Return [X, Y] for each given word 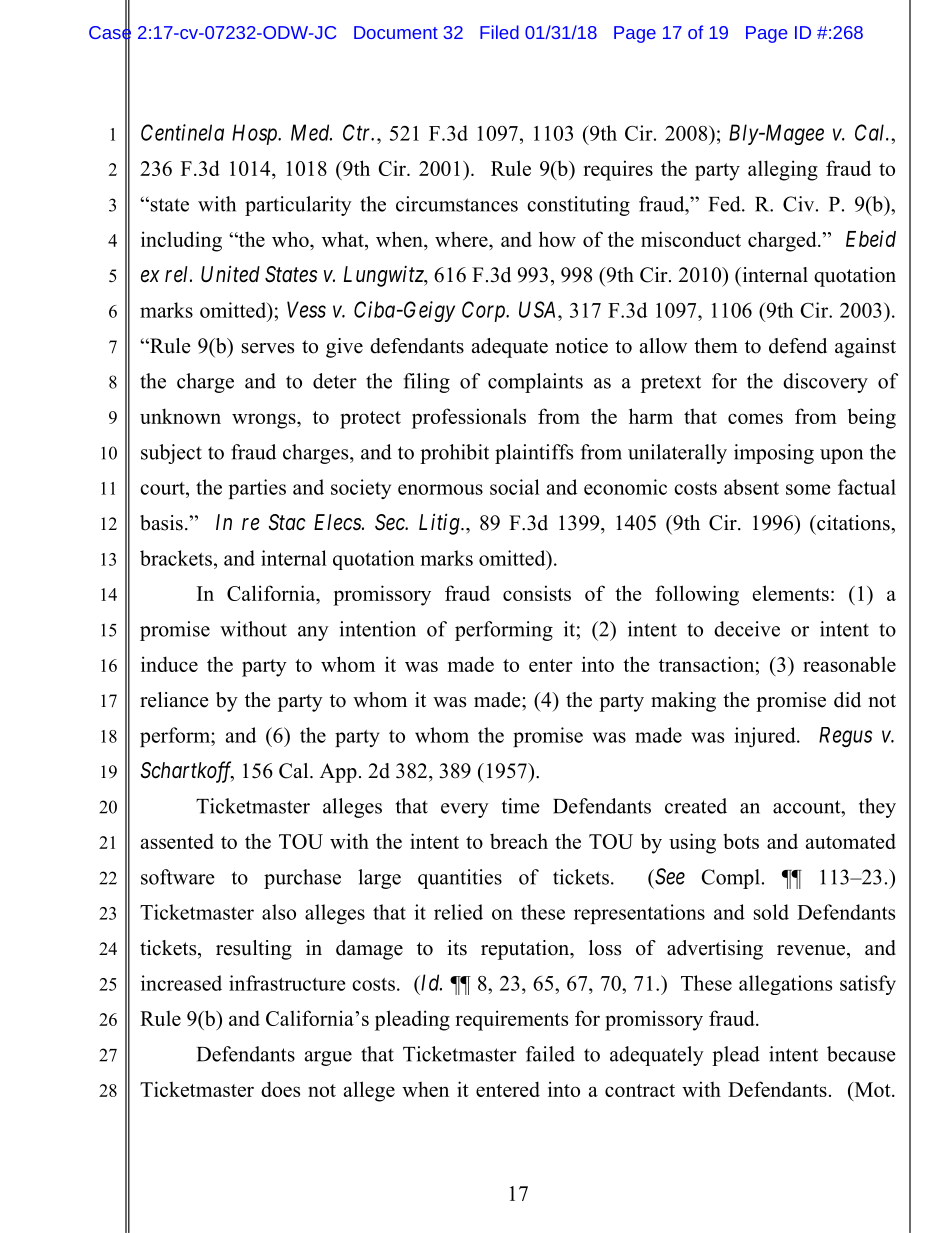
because [861, 1054]
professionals [469, 418]
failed [550, 1054]
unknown [180, 416]
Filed [499, 32]
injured [766, 737]
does [280, 1089]
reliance [174, 700]
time [521, 806]
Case [110, 32]
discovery [825, 383]
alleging [783, 170]
